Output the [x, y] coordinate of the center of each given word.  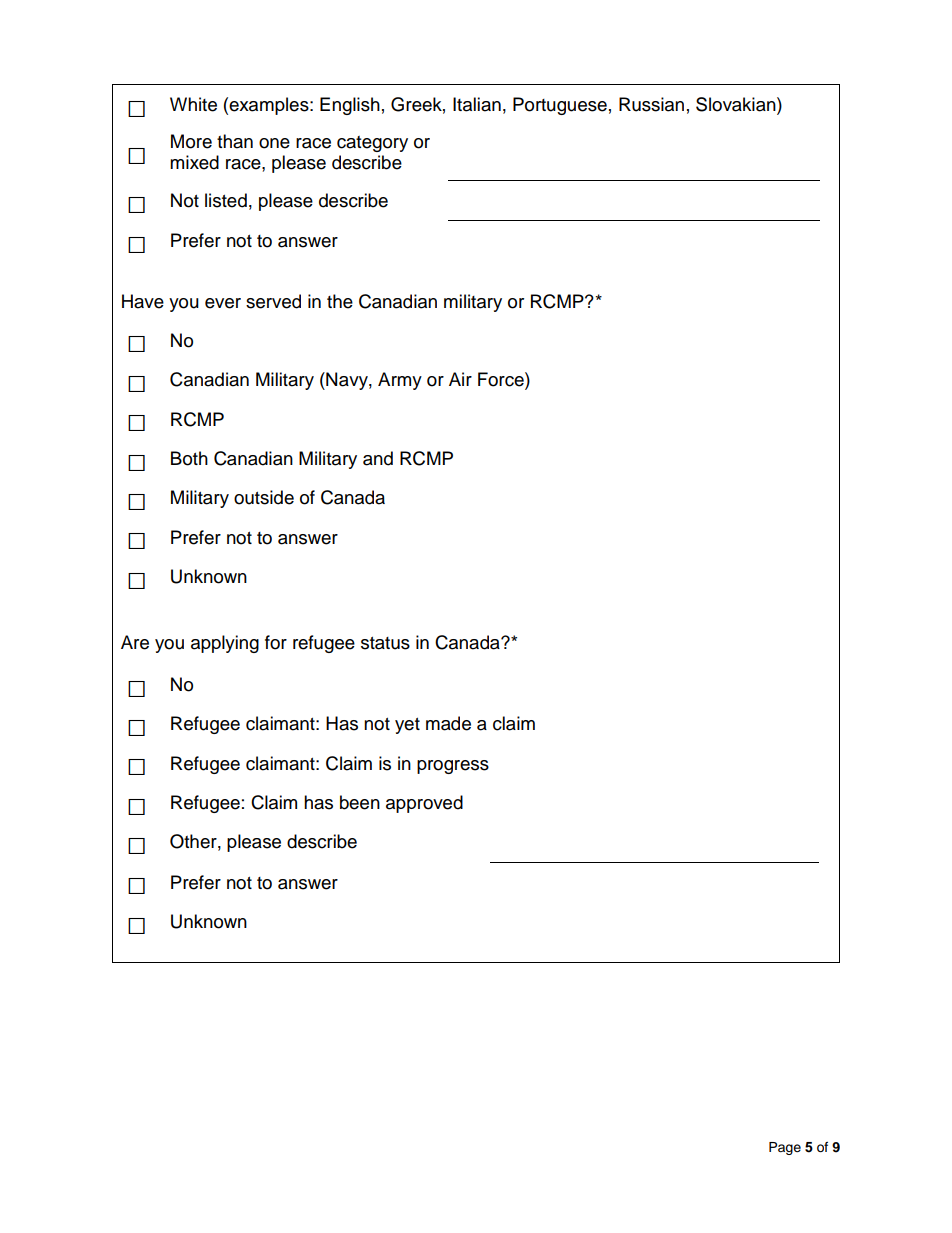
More [191, 141]
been [360, 802]
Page [785, 1148]
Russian [651, 104]
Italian [477, 104]
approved [424, 804]
